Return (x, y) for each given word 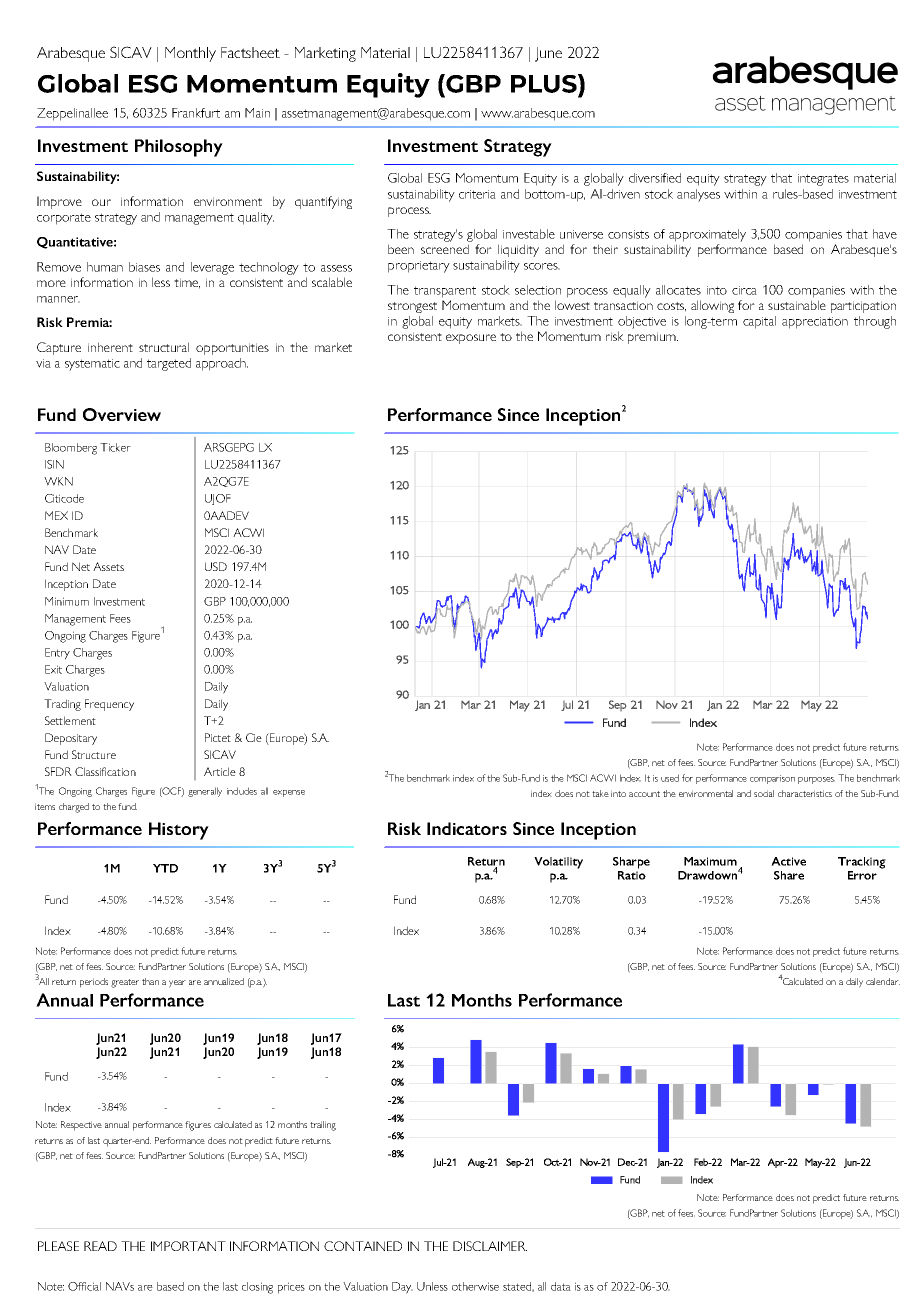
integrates (823, 180)
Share (789, 875)
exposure (471, 339)
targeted (169, 364)
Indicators (467, 828)
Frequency (109, 705)
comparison (772, 779)
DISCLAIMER (490, 1246)
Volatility (558, 863)
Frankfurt (196, 113)
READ (100, 1246)
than (150, 981)
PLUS (545, 85)
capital (759, 322)
